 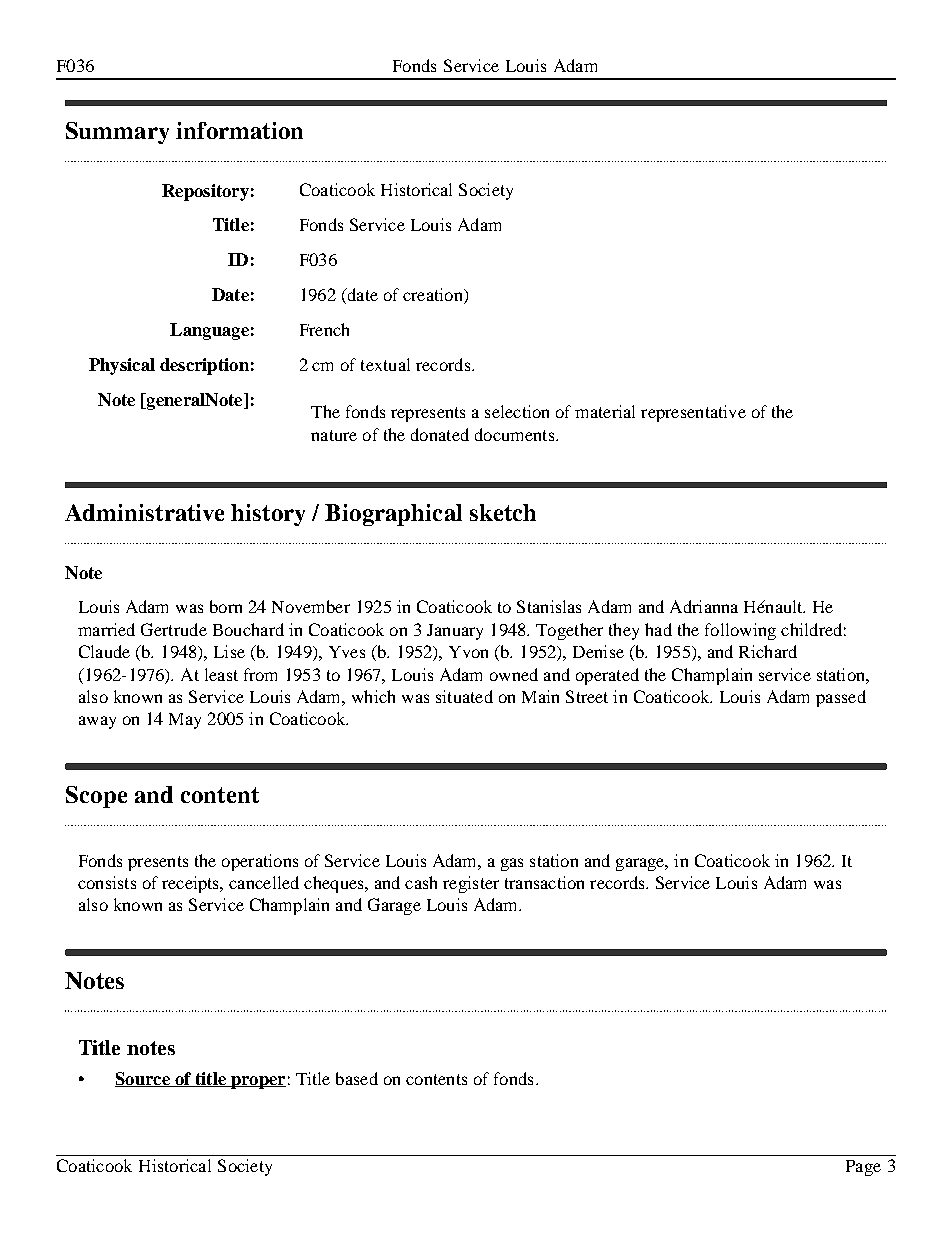 What do you see at coordinates (544, 882) in the document?
I see `transaction` at bounding box center [544, 882].
